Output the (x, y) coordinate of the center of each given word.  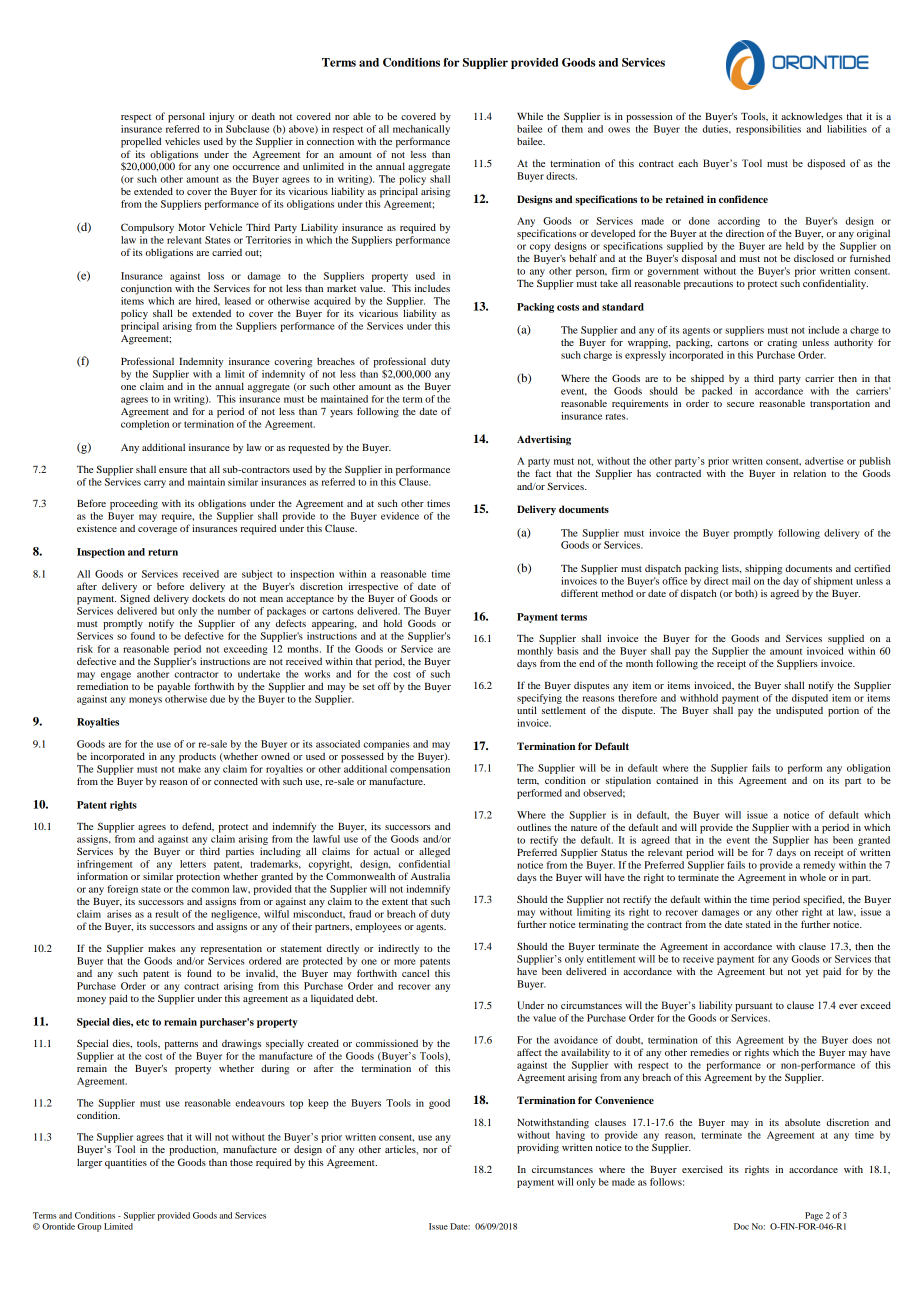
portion (843, 711)
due (217, 699)
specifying (539, 699)
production (193, 1150)
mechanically (421, 131)
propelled (141, 142)
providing (538, 1148)
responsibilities (768, 130)
